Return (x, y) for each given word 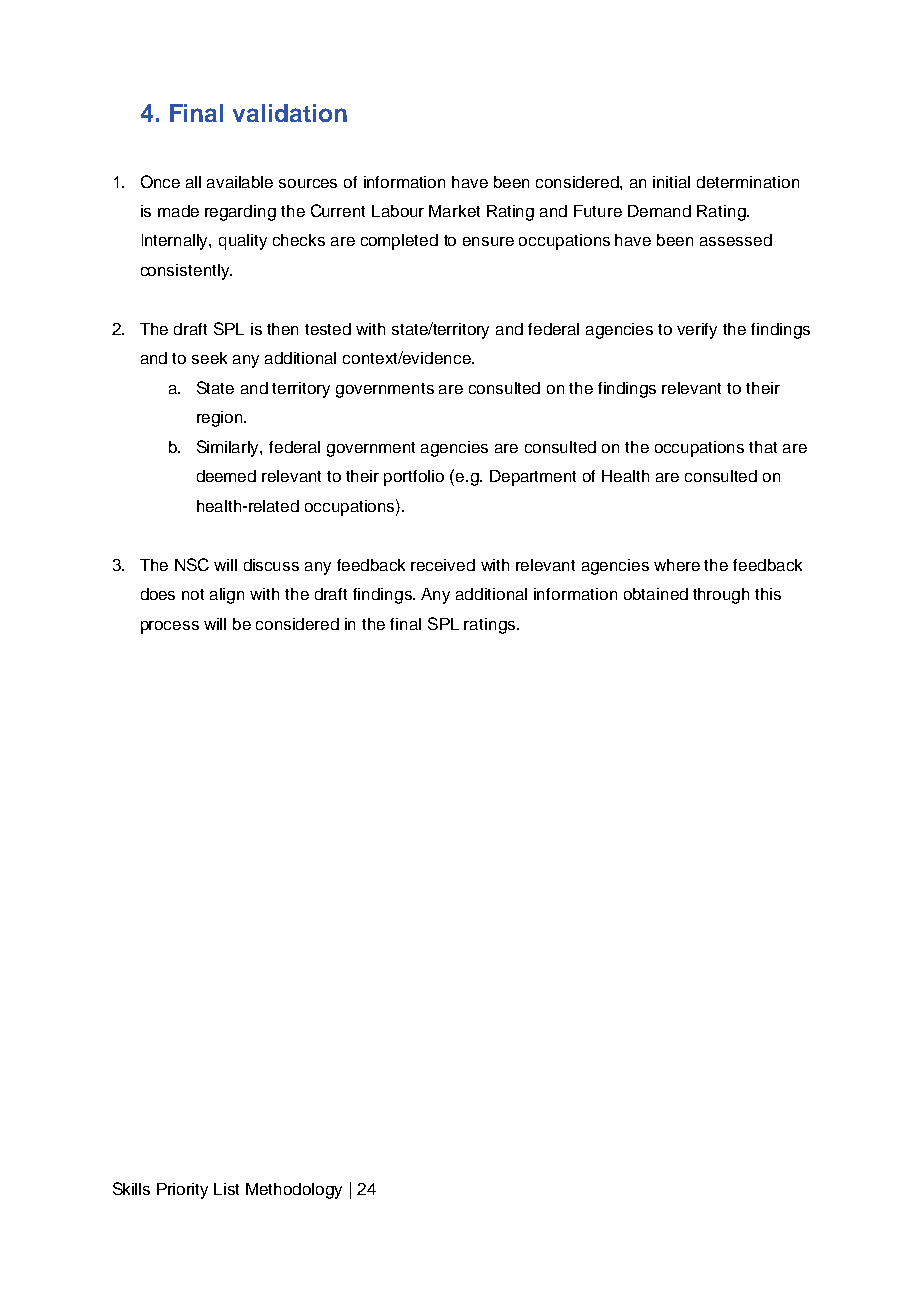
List (226, 1189)
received (443, 565)
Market (454, 211)
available (240, 182)
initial (671, 182)
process (170, 627)
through (721, 596)
